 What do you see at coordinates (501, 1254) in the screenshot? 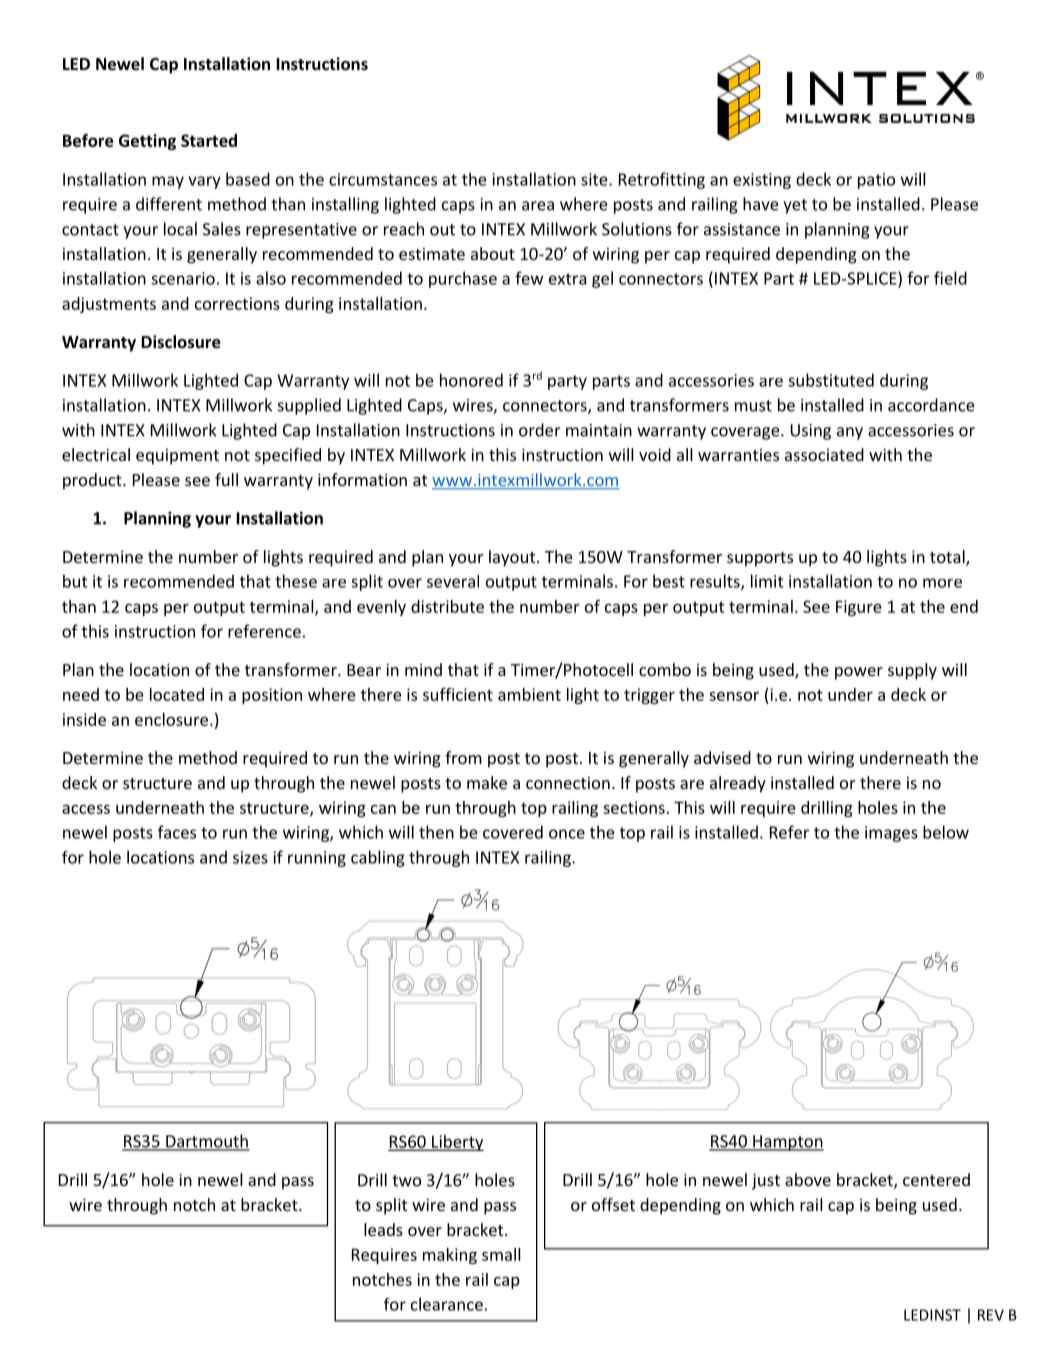
I see `small` at bounding box center [501, 1254].
